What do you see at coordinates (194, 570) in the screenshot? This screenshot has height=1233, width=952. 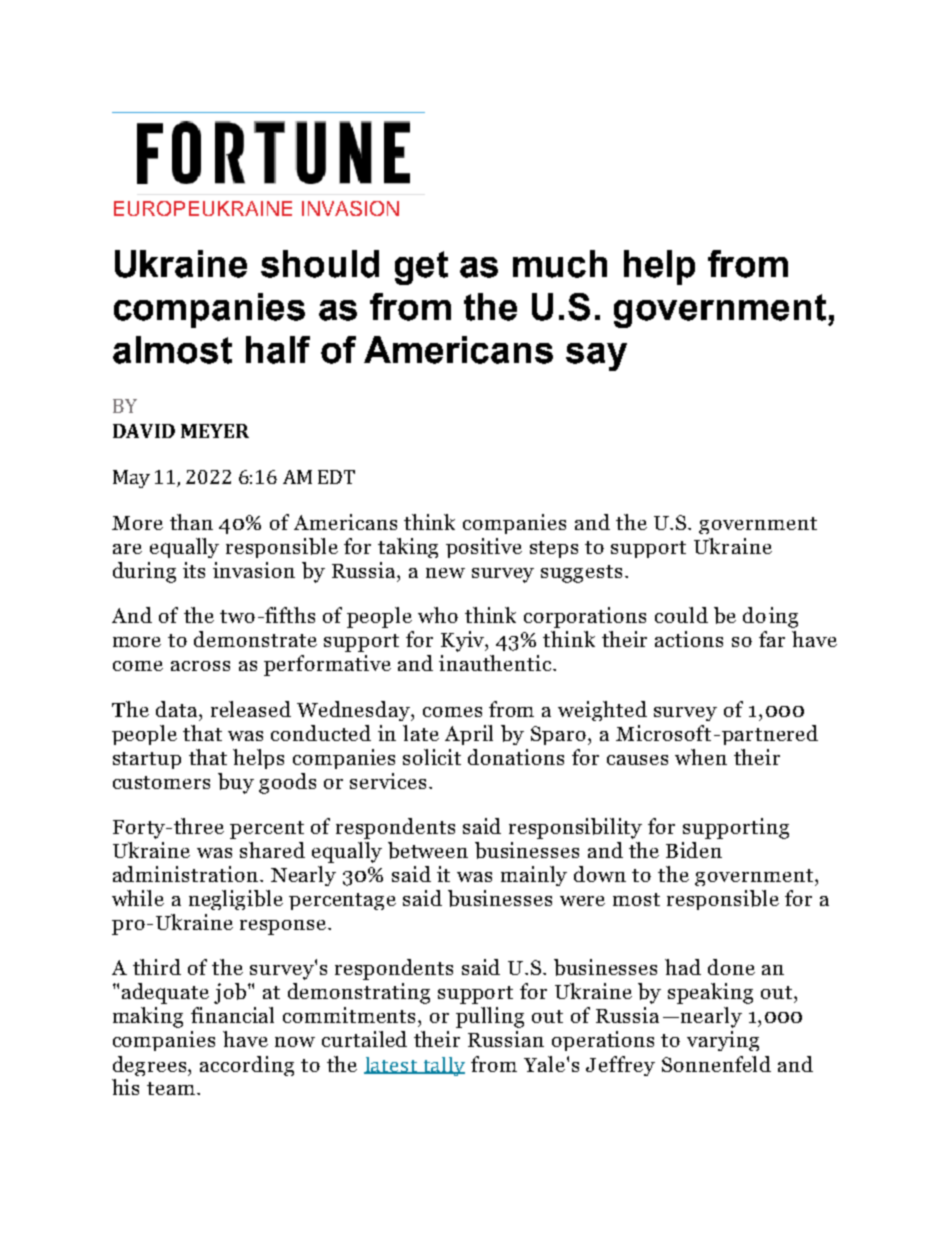 I see `its` at bounding box center [194, 570].
